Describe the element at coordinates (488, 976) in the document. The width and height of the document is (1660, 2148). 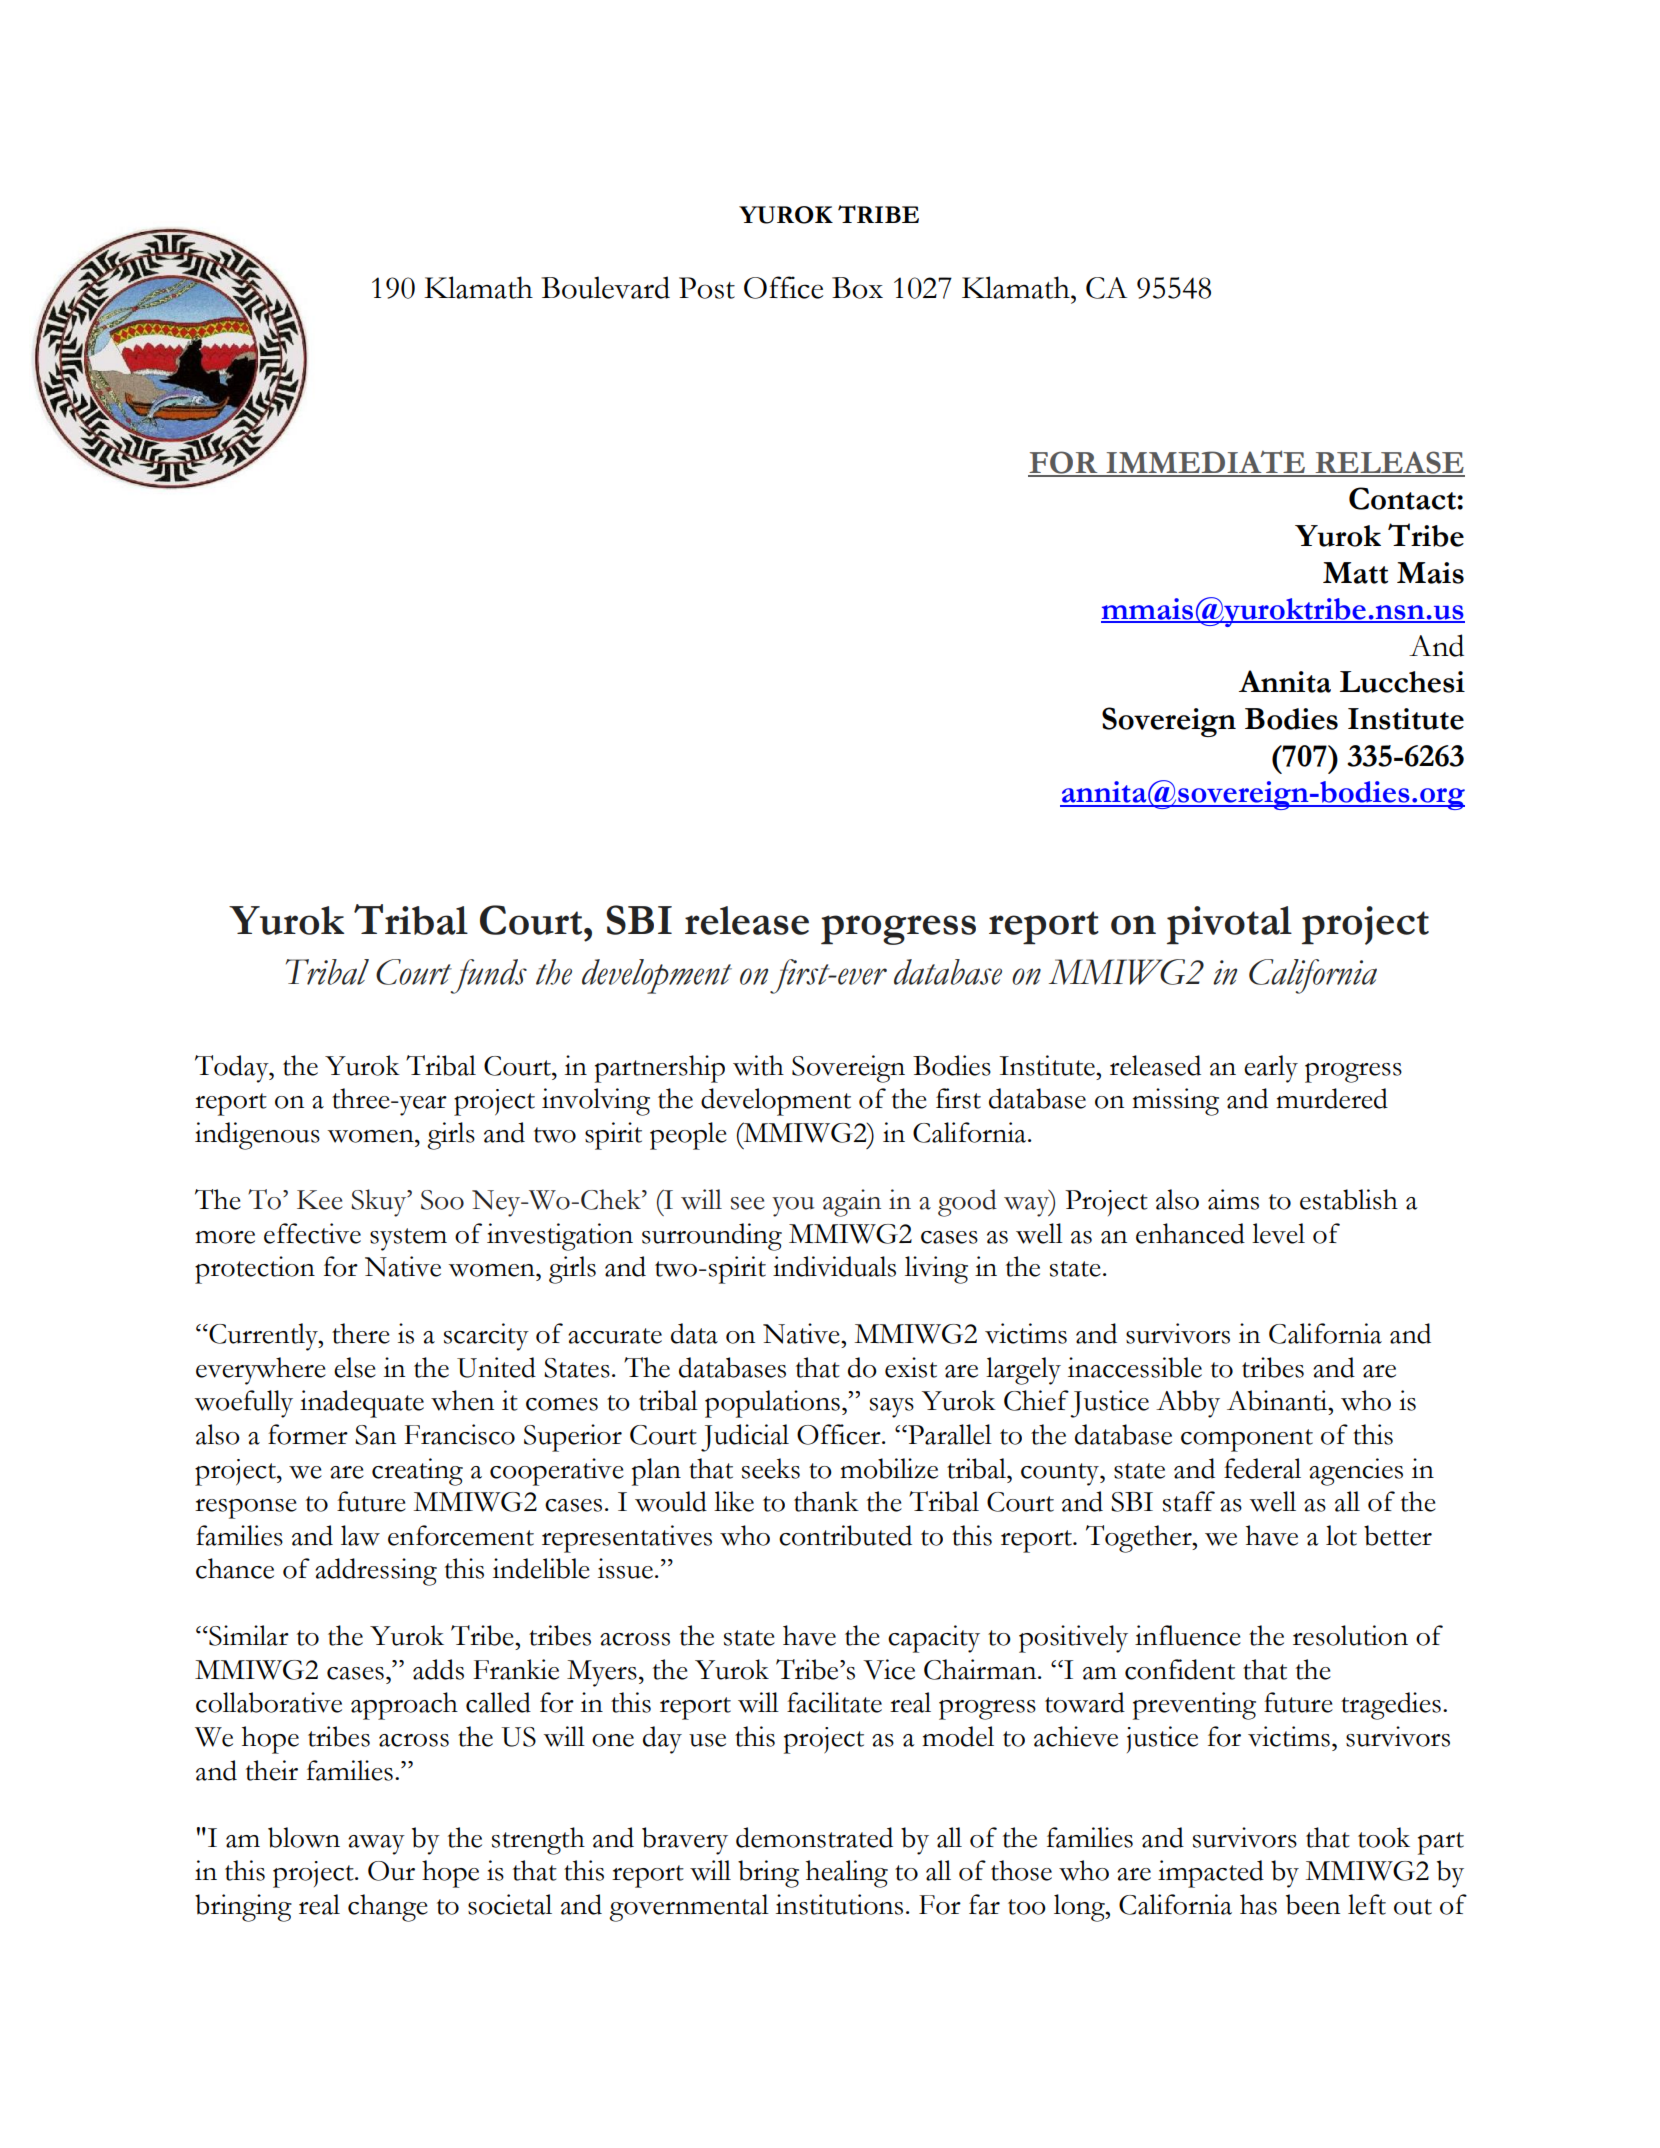
I see `funds` at that location.
